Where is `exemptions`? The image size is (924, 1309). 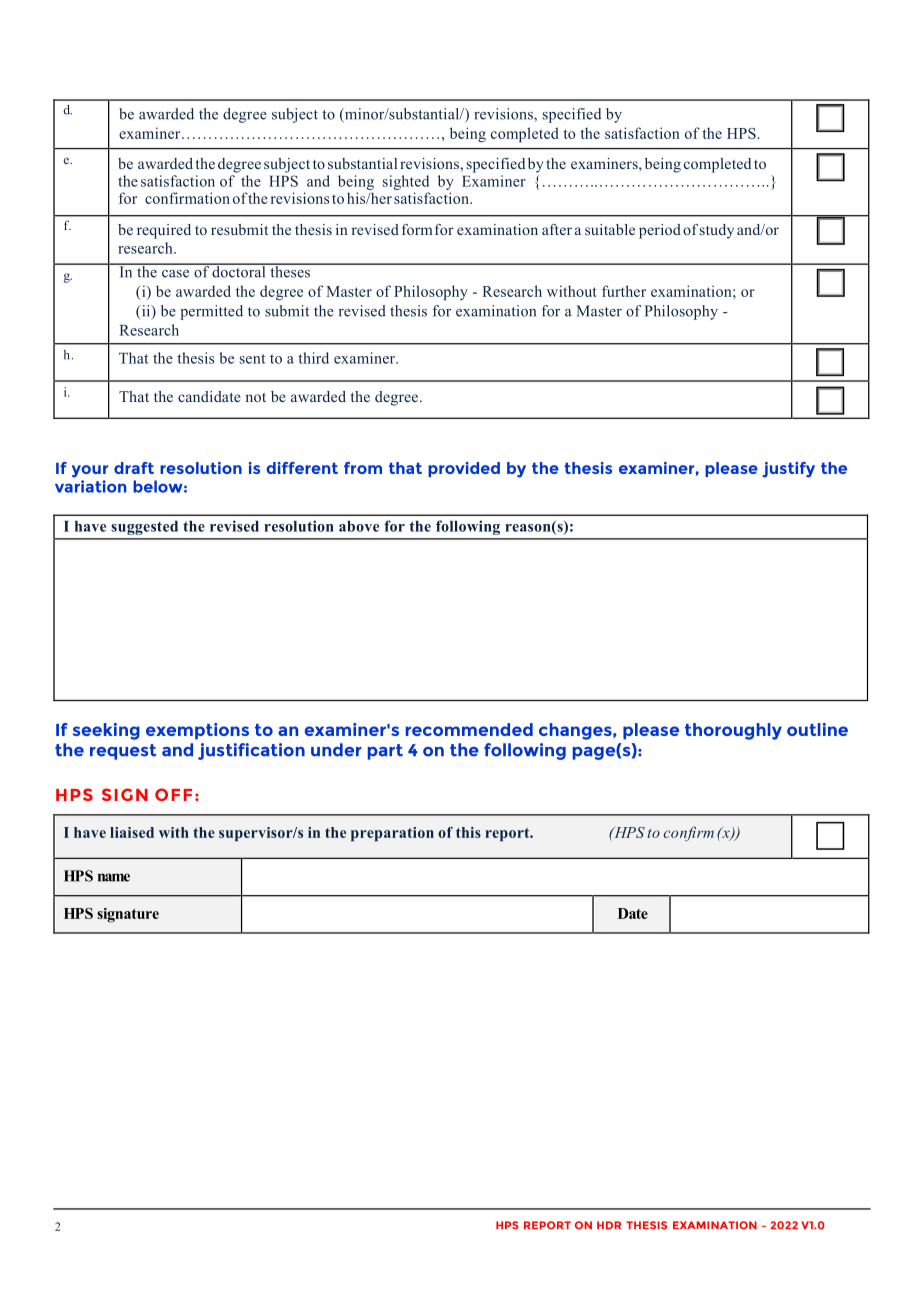
exemptions is located at coordinates (197, 731).
